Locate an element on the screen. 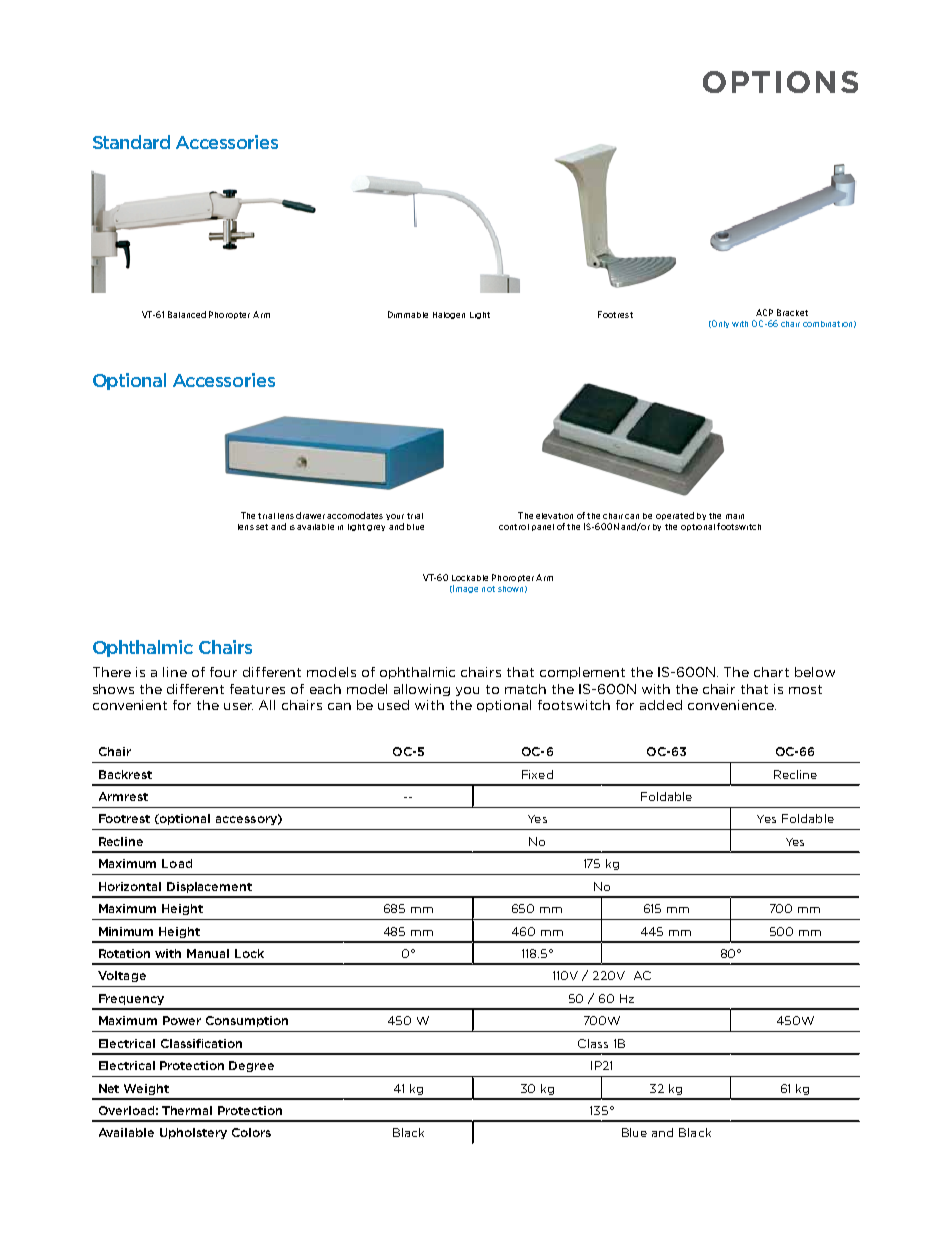  Thermal is located at coordinates (187, 1110).
